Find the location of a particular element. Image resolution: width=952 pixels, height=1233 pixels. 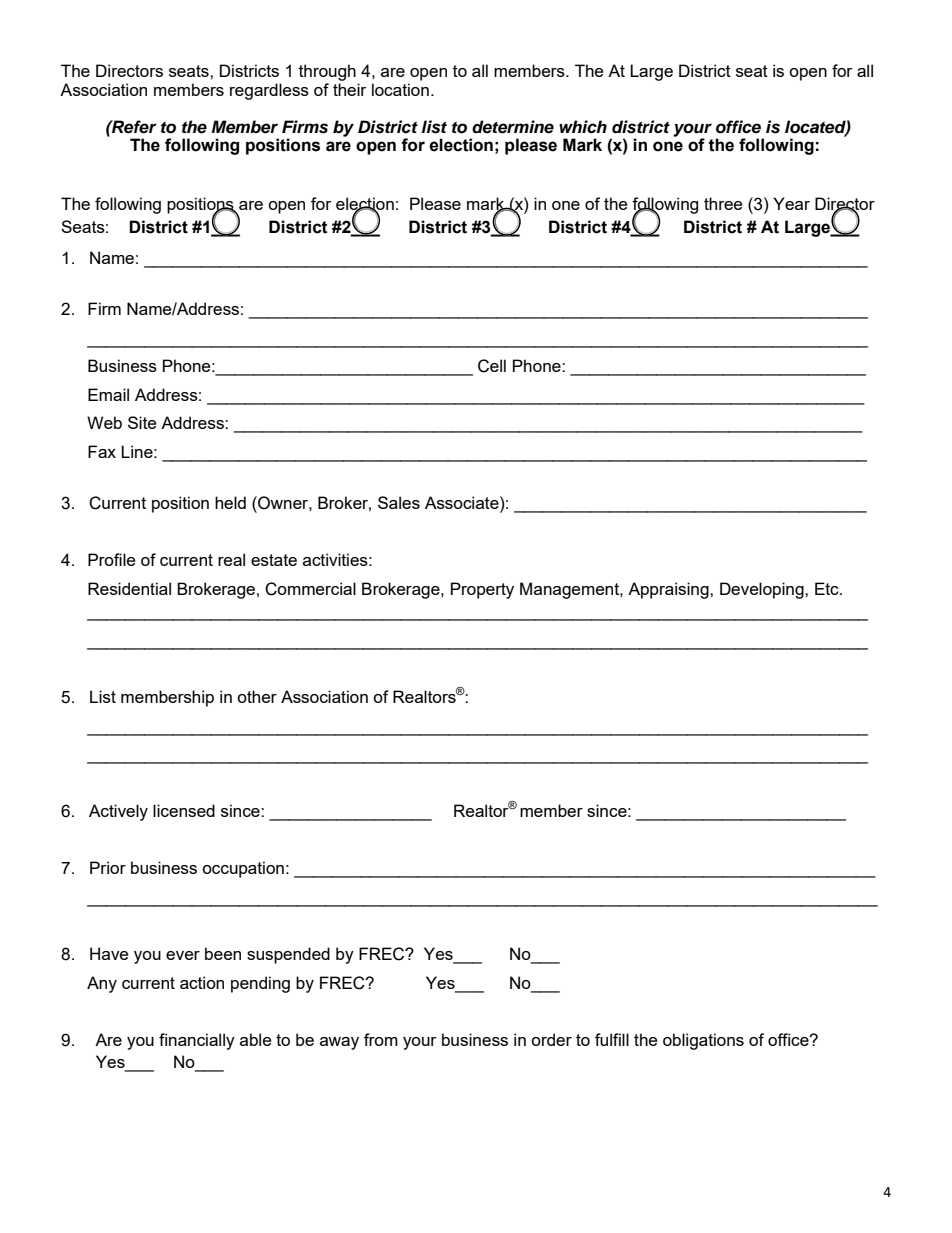

other is located at coordinates (257, 696).
